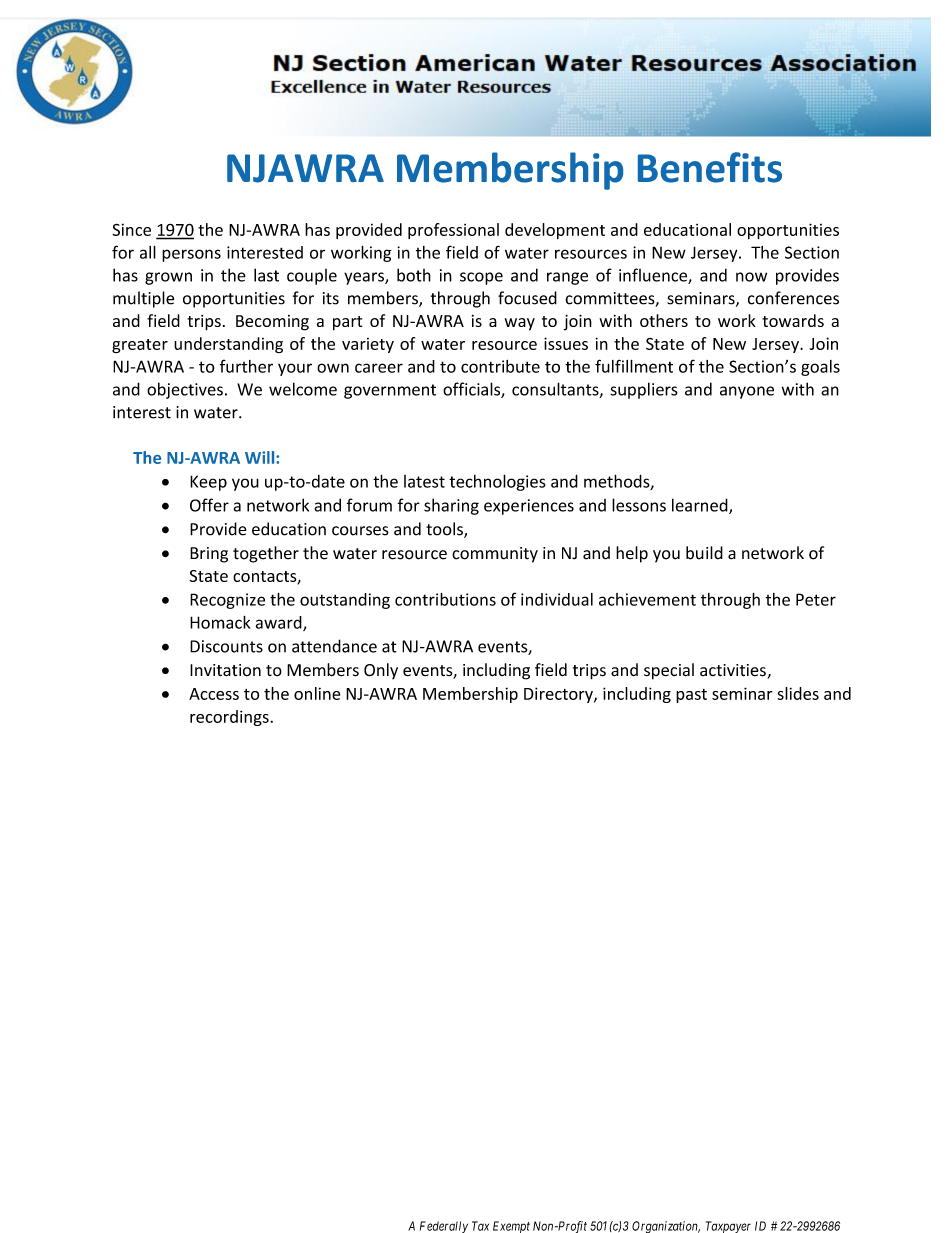 This page has width=952, height=1233. I want to click on Benefits, so click(710, 167).
